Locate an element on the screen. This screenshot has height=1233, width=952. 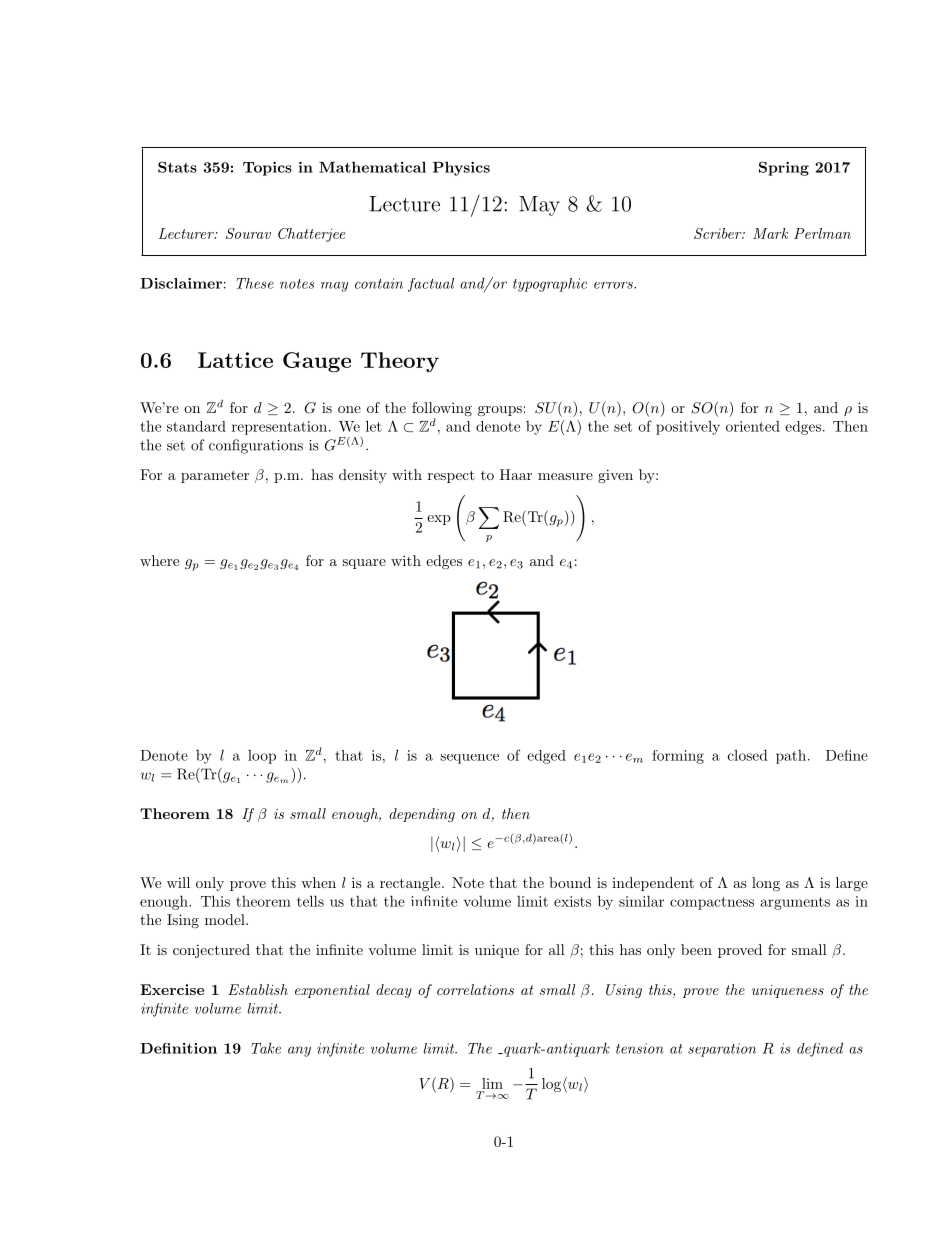
closed is located at coordinates (748, 755).
